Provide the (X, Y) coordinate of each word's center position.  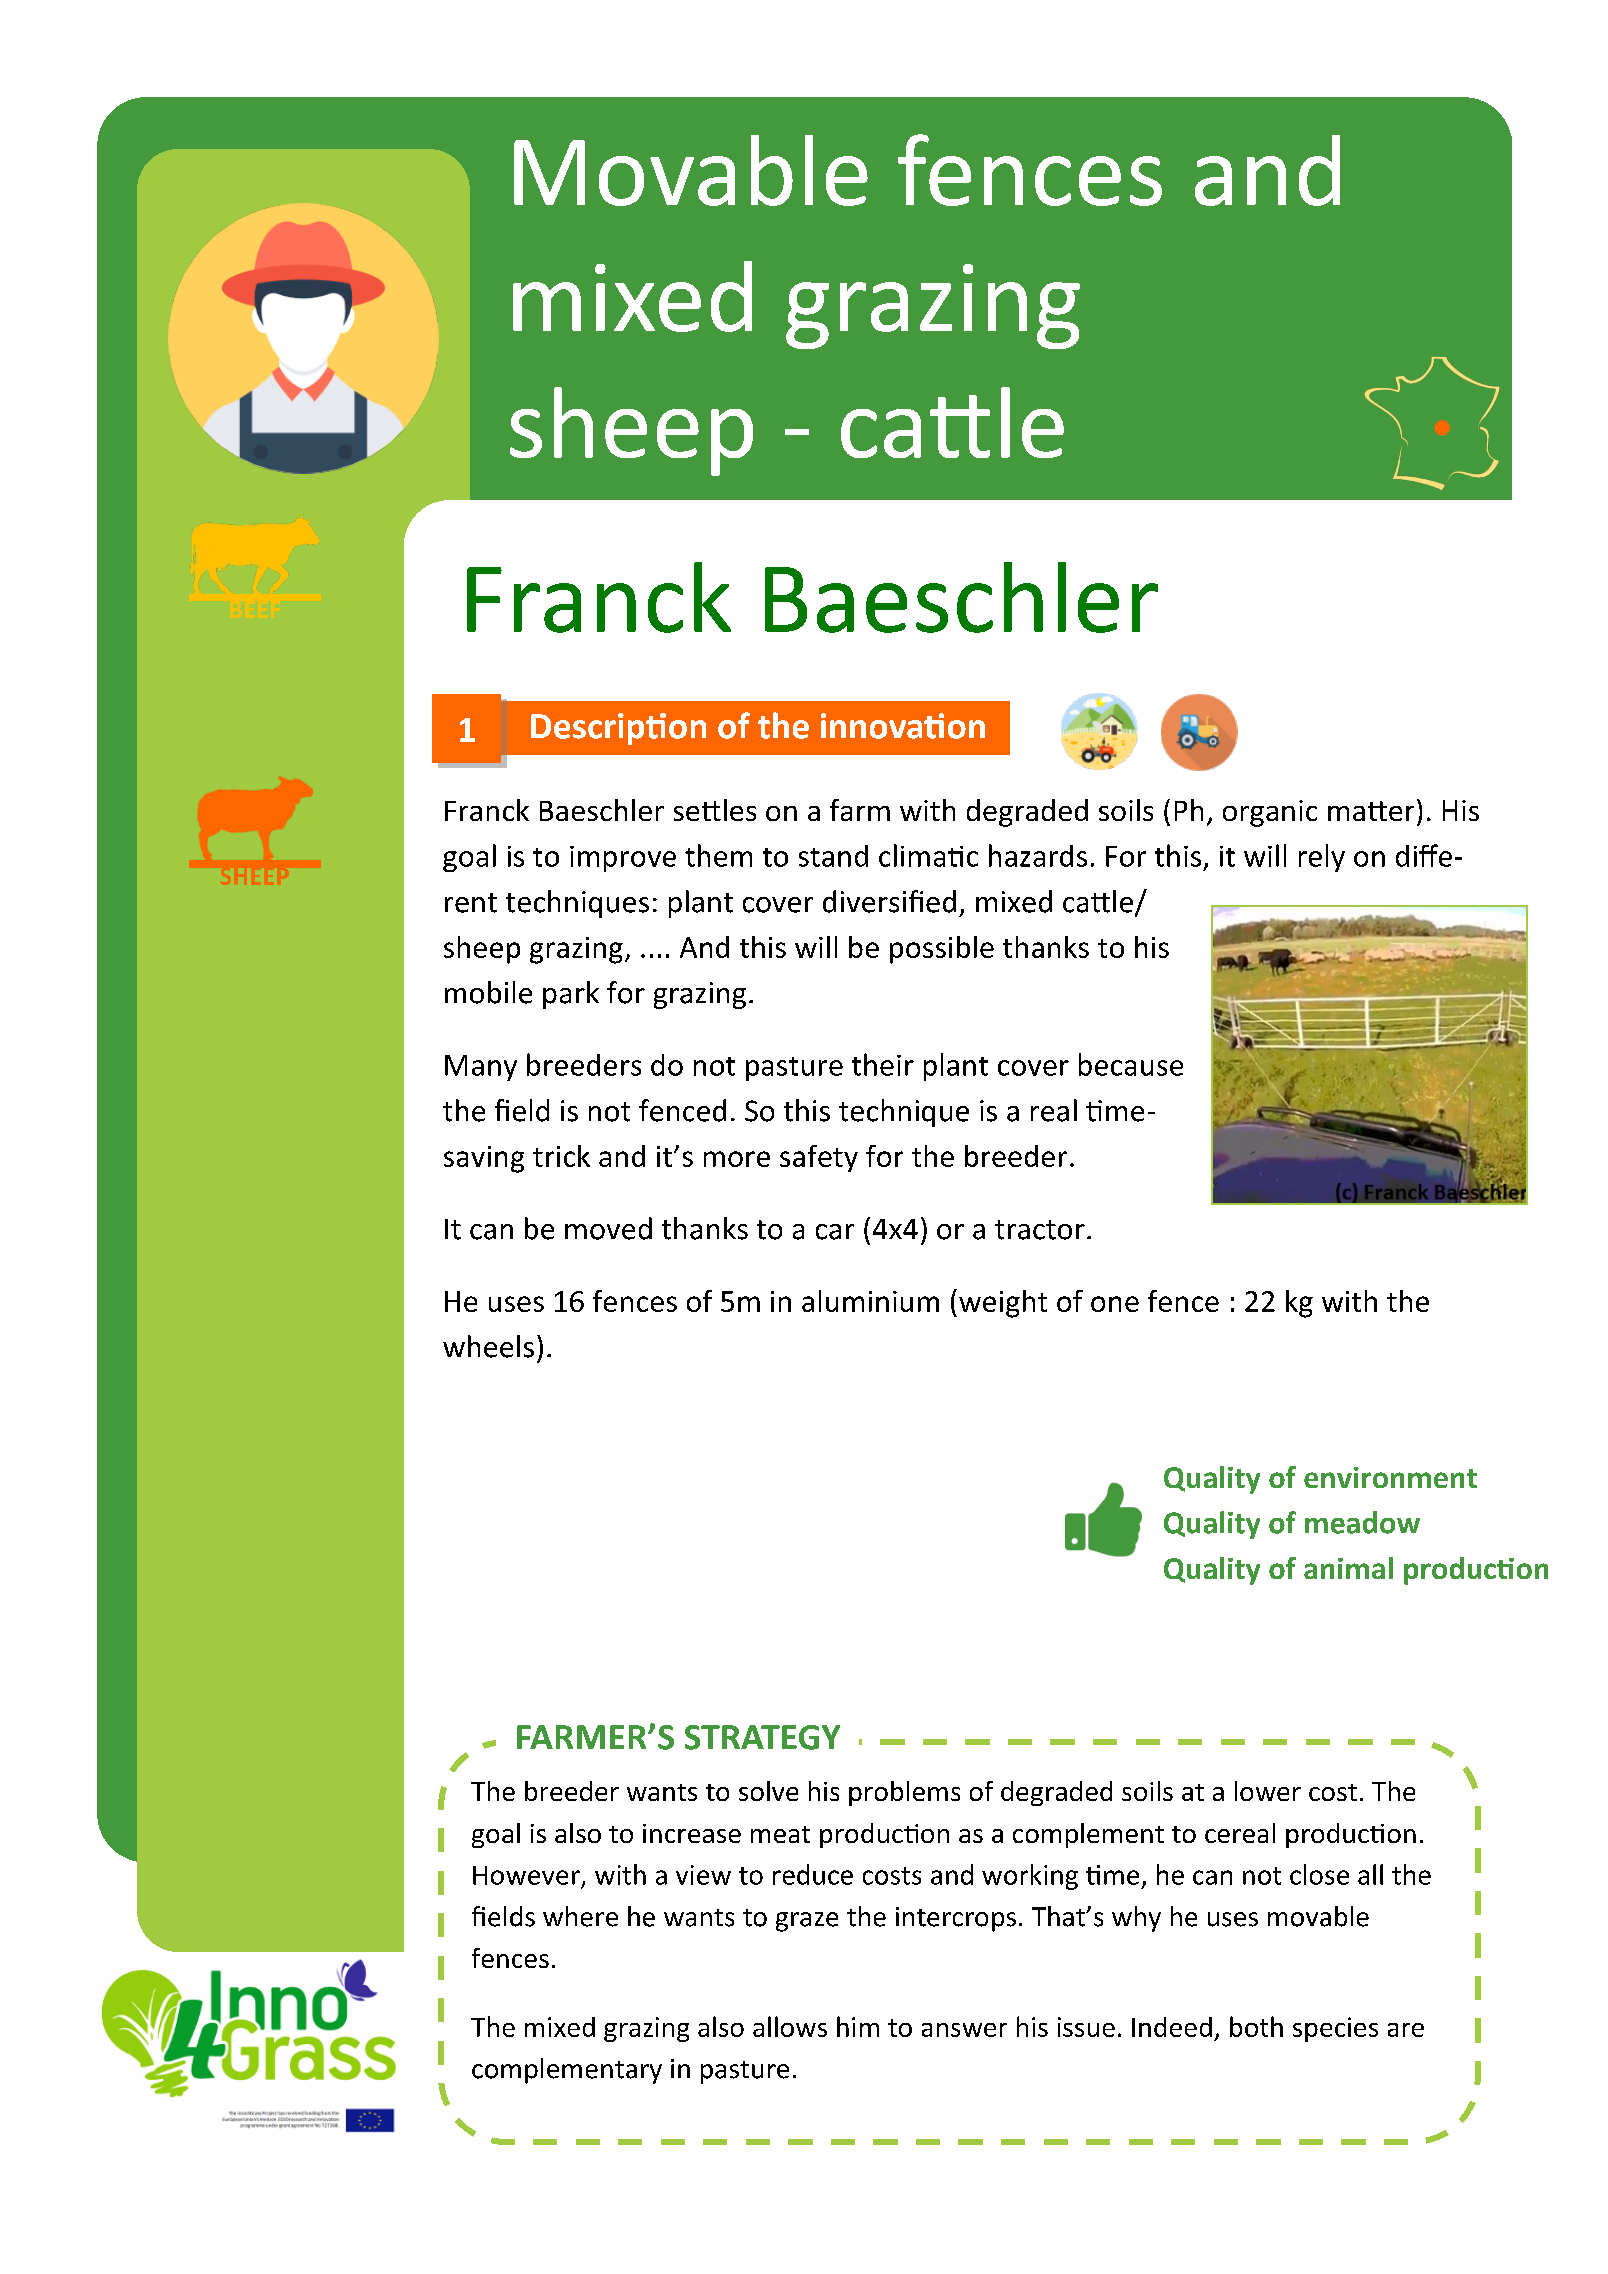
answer (964, 2030)
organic (1270, 813)
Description (618, 729)
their (883, 1064)
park (571, 995)
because (1131, 1064)
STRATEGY (762, 1737)
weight (1003, 1304)
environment (1390, 1477)
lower (1268, 1791)
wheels (488, 1346)
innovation (903, 726)
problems (904, 1793)
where (580, 1916)
